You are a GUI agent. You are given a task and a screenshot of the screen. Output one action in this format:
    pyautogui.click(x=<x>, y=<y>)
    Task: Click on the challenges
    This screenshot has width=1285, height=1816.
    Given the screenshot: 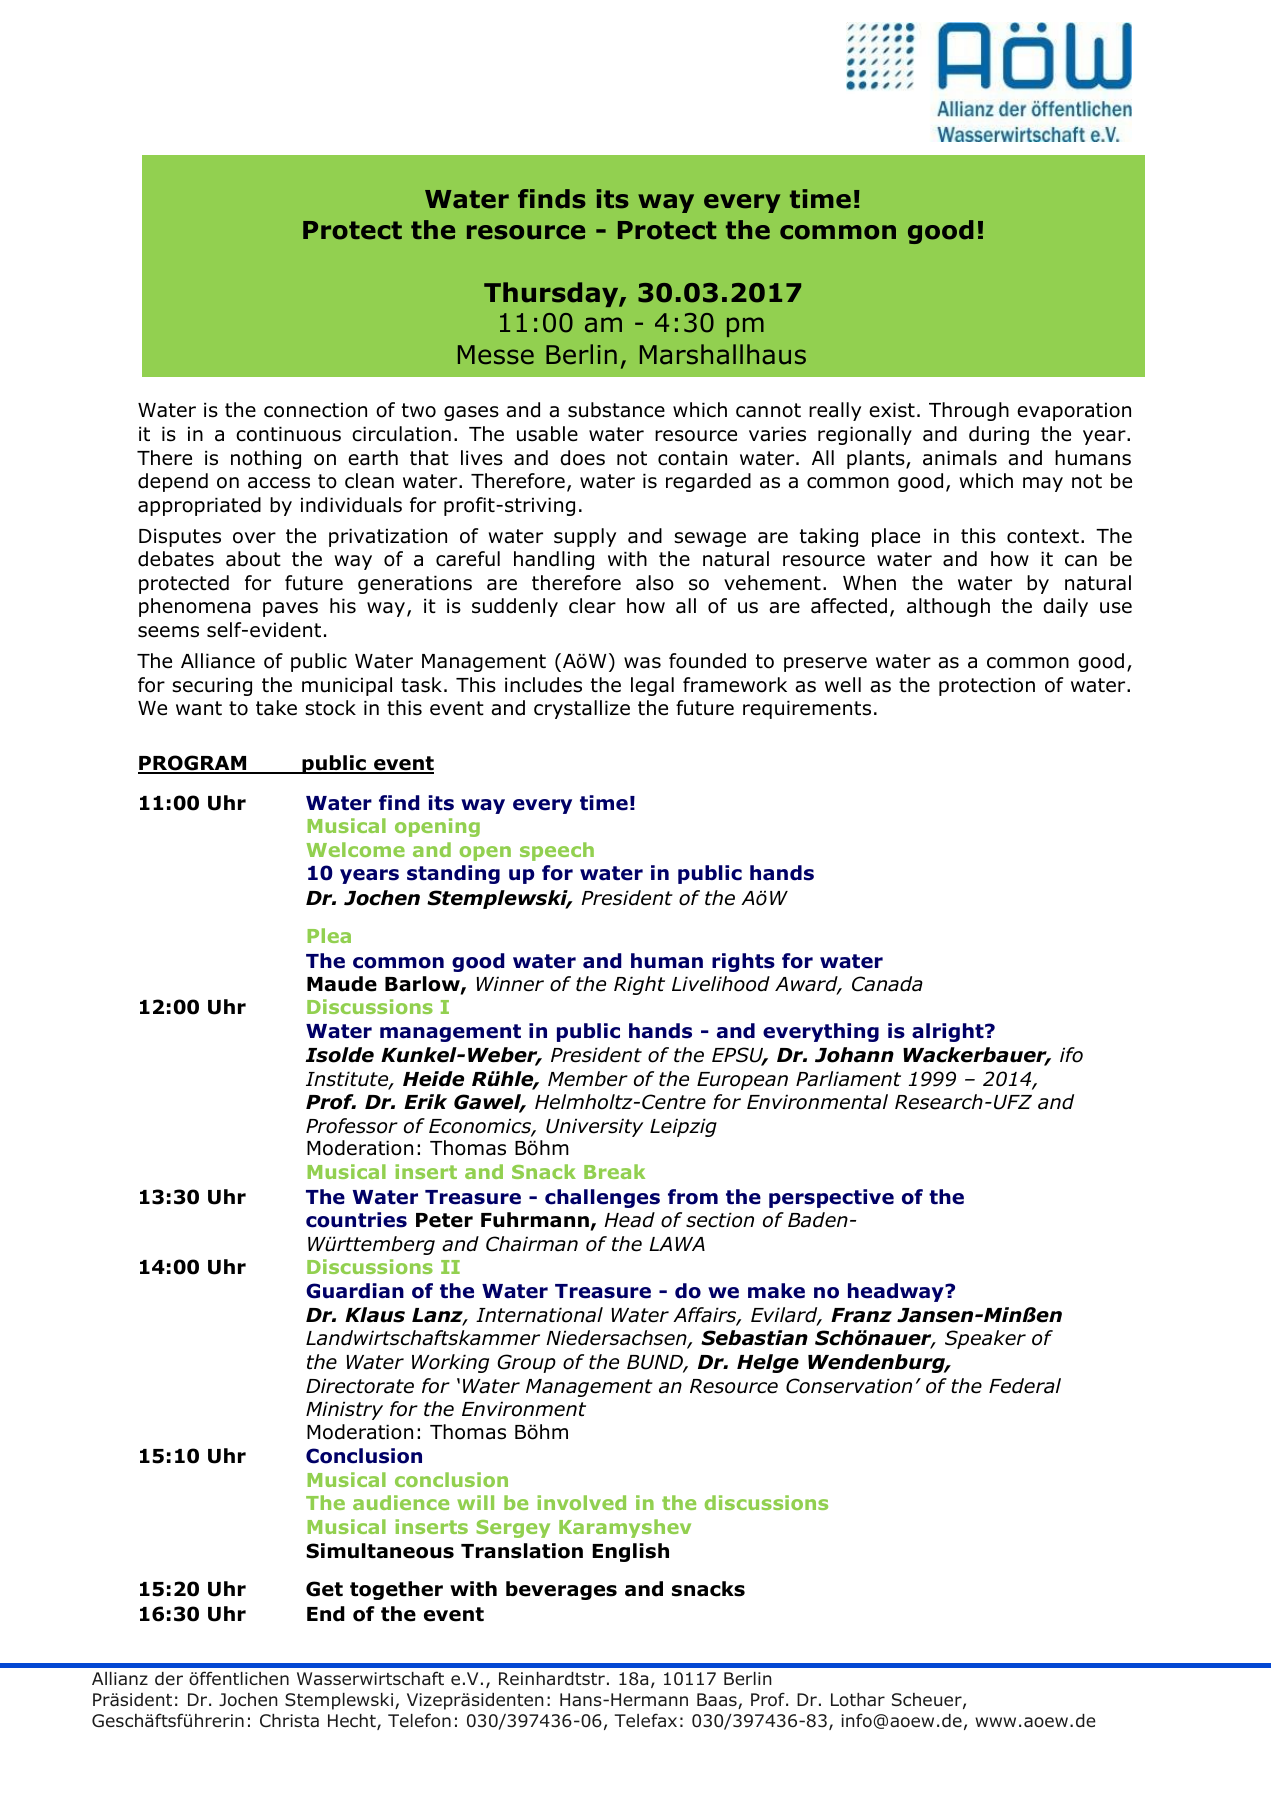 What is the action you would take?
    pyautogui.click(x=602, y=1198)
